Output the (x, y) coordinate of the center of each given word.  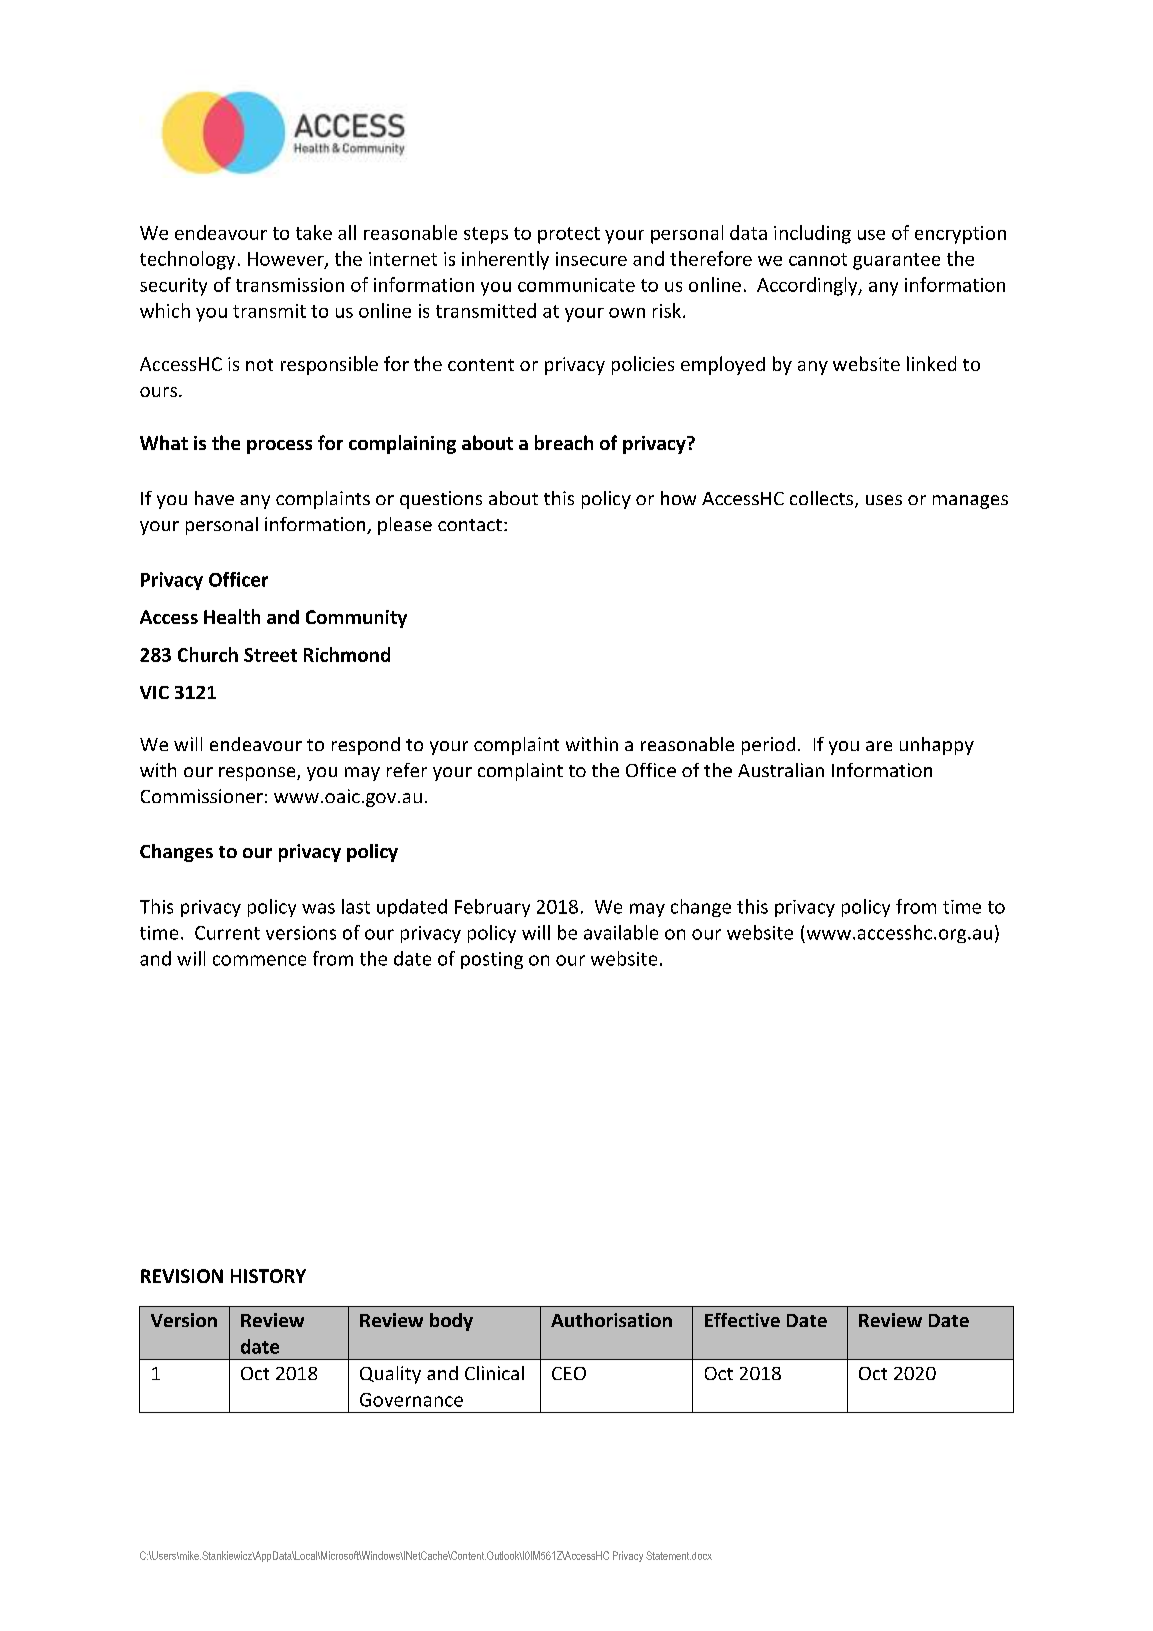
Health (232, 616)
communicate (576, 285)
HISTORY (268, 1276)
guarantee (896, 261)
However (287, 260)
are (879, 746)
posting (492, 960)
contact (470, 525)
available (621, 932)
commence (259, 960)
